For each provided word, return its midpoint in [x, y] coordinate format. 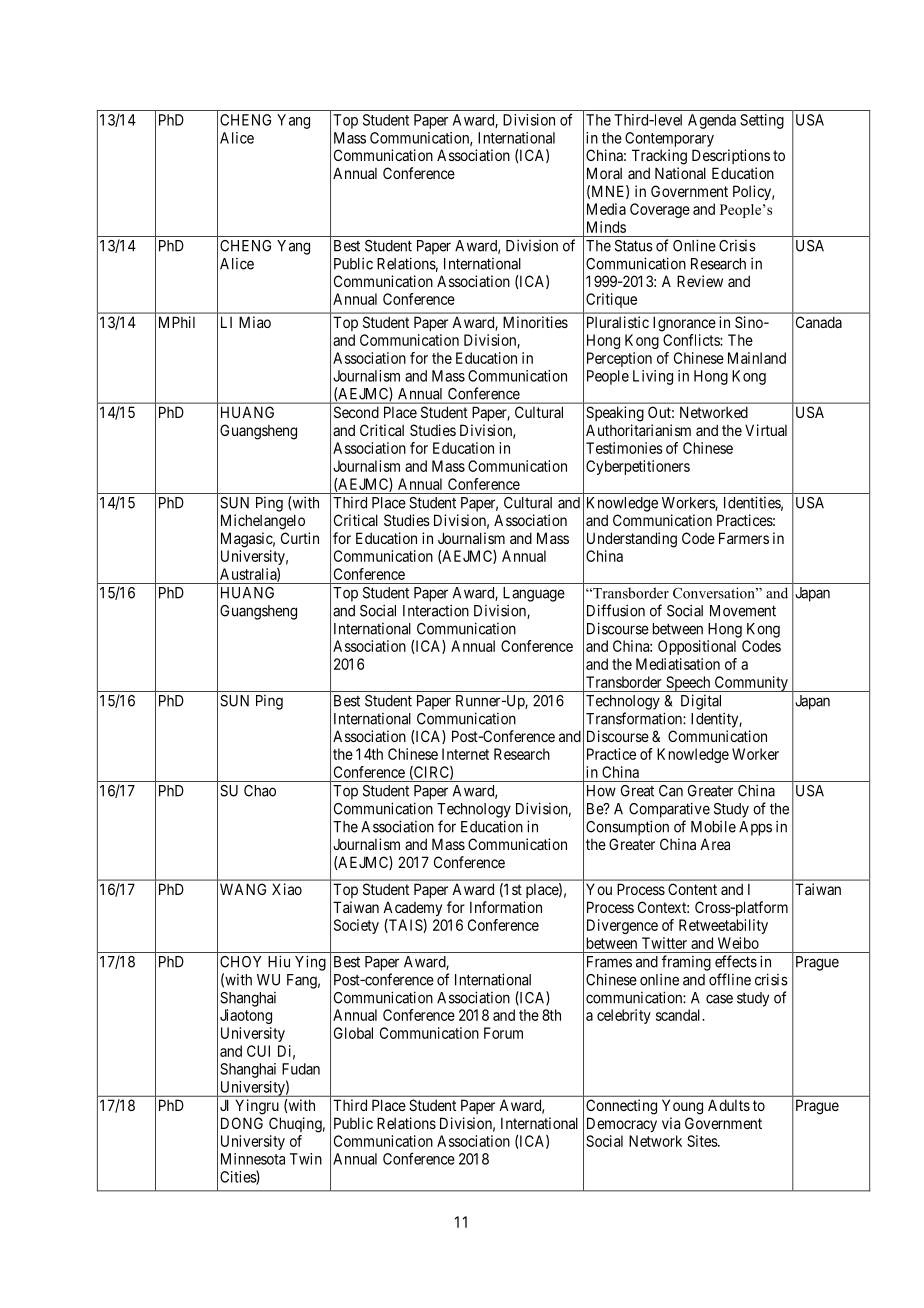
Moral [604, 173]
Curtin [300, 538]
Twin [306, 1159]
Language [534, 594]
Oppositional [697, 647]
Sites [703, 1141]
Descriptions [731, 156]
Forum [503, 1033]
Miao [255, 322]
